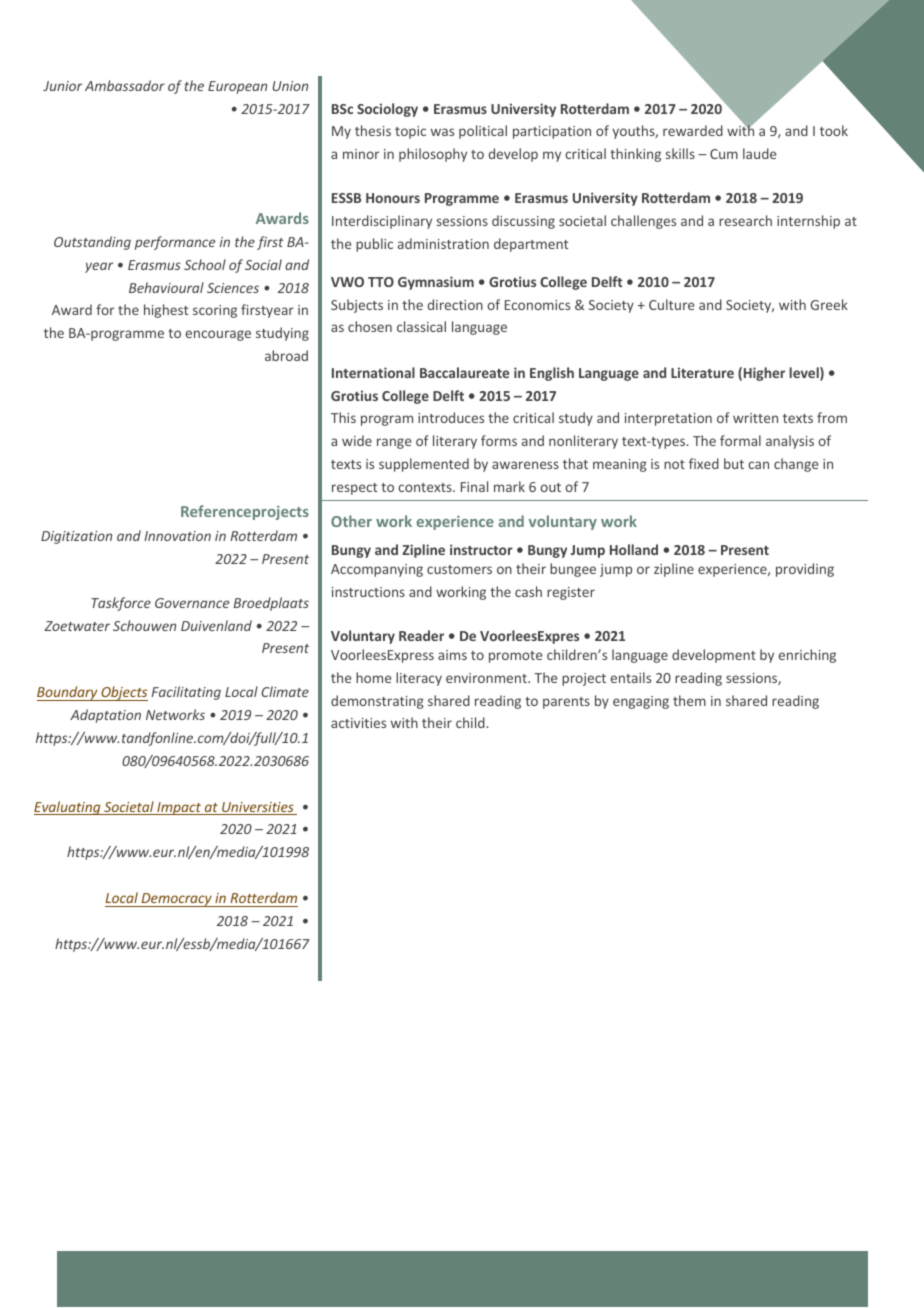 This screenshot has width=924, height=1308. I want to click on Democracy, so click(176, 900).
